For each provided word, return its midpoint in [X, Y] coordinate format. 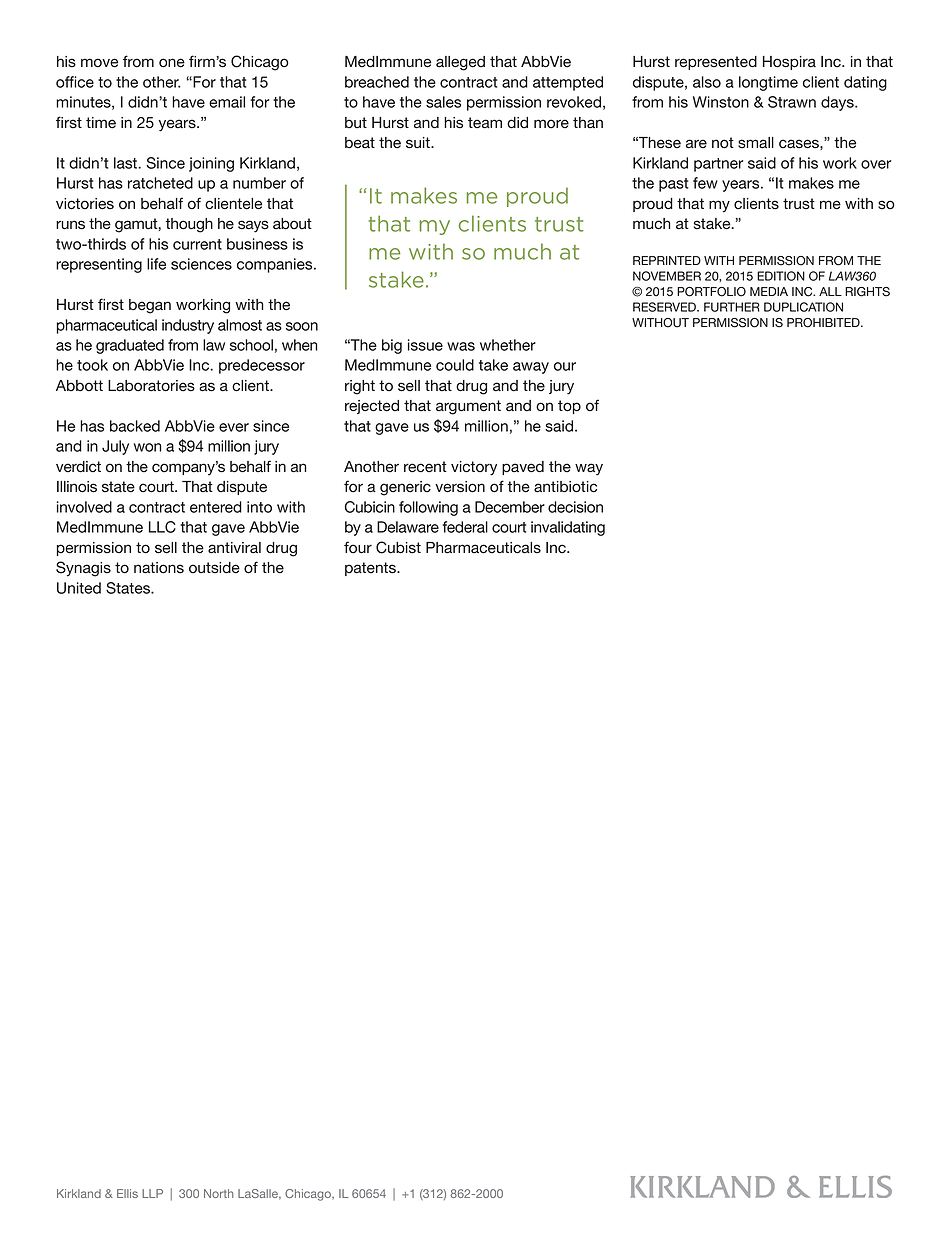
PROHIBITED [824, 323]
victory [474, 468]
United [79, 588]
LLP [152, 1193]
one [172, 63]
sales [443, 102]
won [148, 447]
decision [575, 507]
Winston [721, 102]
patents [371, 569]
